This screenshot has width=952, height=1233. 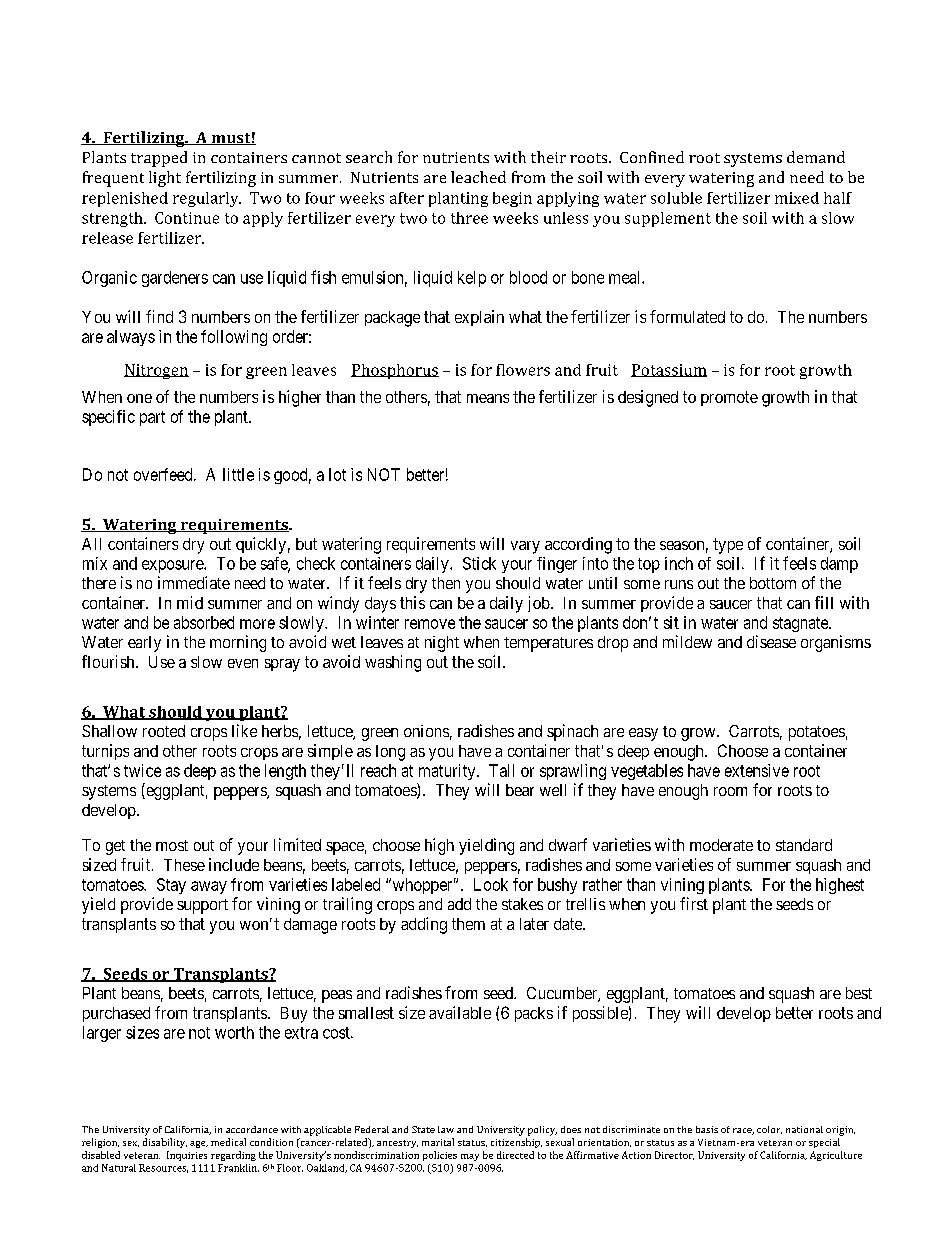 What do you see at coordinates (207, 199) in the screenshot?
I see `regularly` at bounding box center [207, 199].
